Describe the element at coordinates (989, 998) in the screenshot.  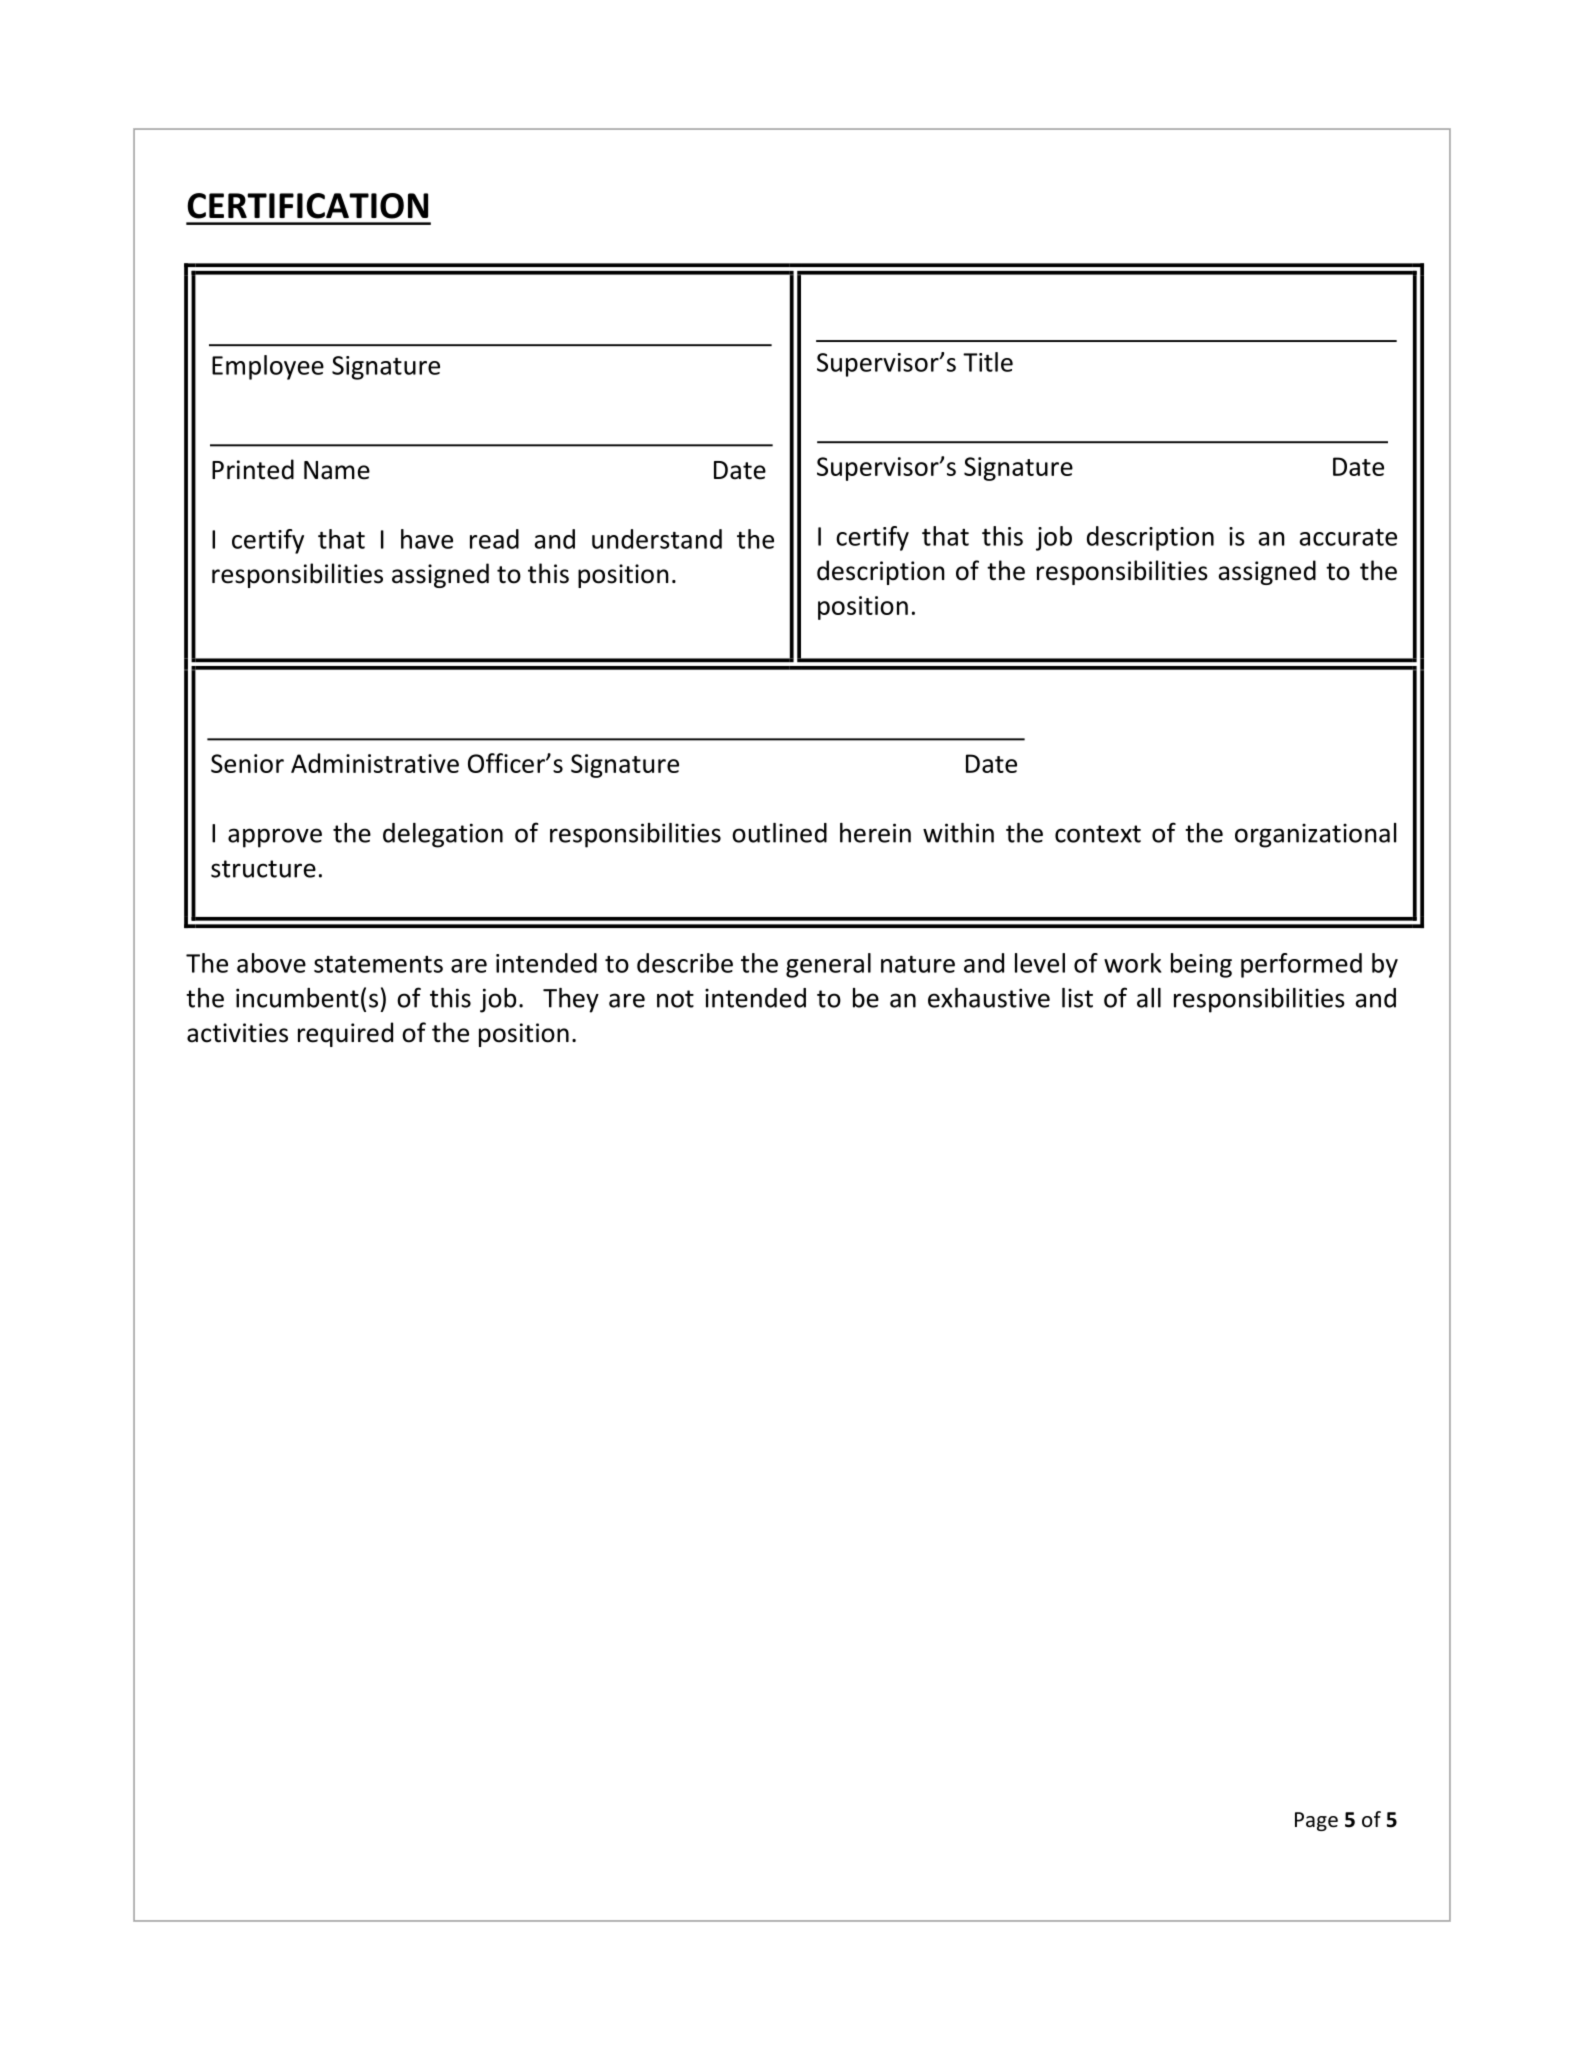
I see `exhaustive` at that location.
